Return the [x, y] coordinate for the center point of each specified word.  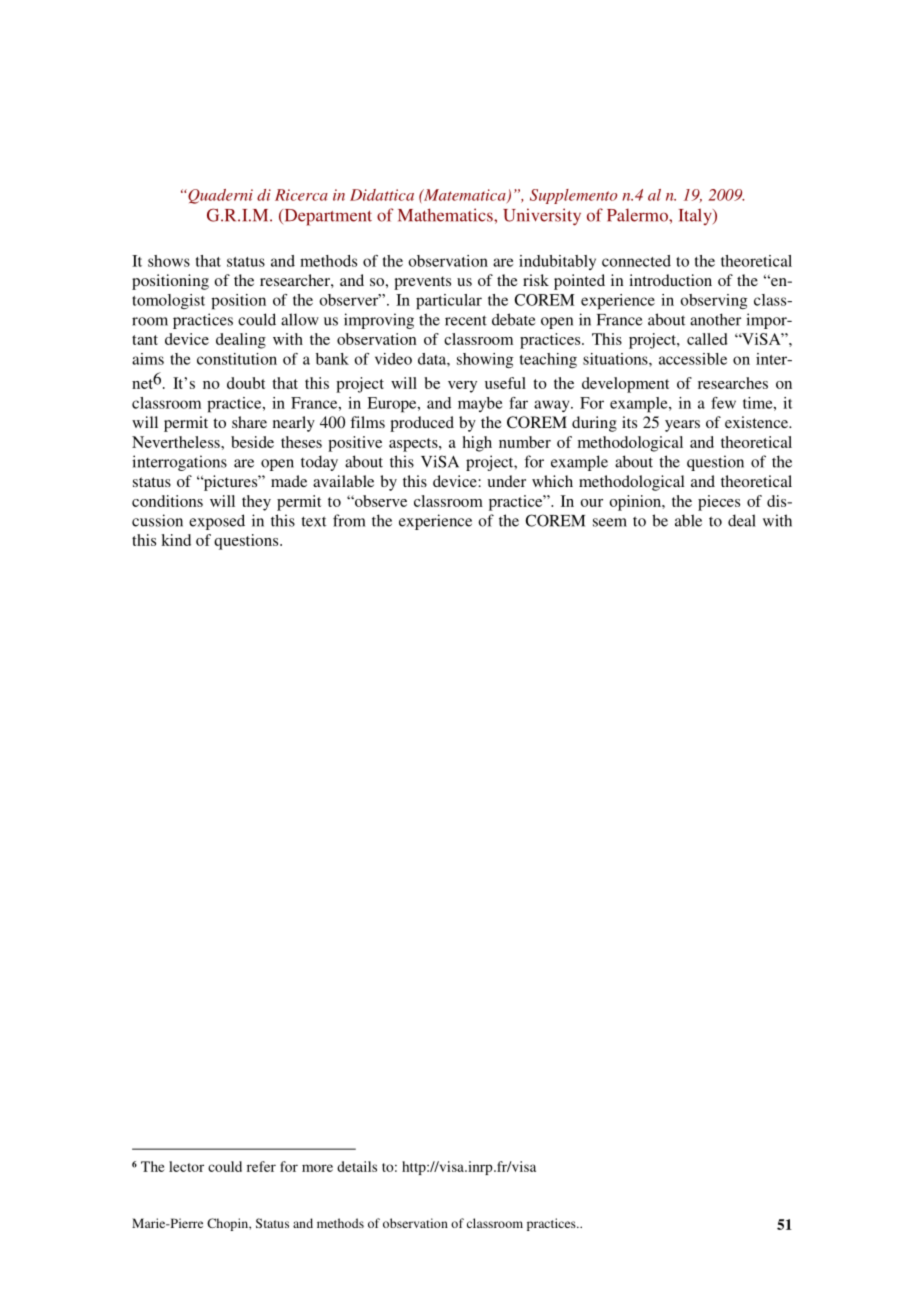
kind [176, 540]
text [314, 521]
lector [186, 1166]
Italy [696, 216]
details [357, 1166]
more [317, 1168]
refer [261, 1166]
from [349, 520]
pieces [719, 503]
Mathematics [446, 215]
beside [252, 442]
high [477, 444]
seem [610, 522]
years [682, 426]
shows [169, 261]
